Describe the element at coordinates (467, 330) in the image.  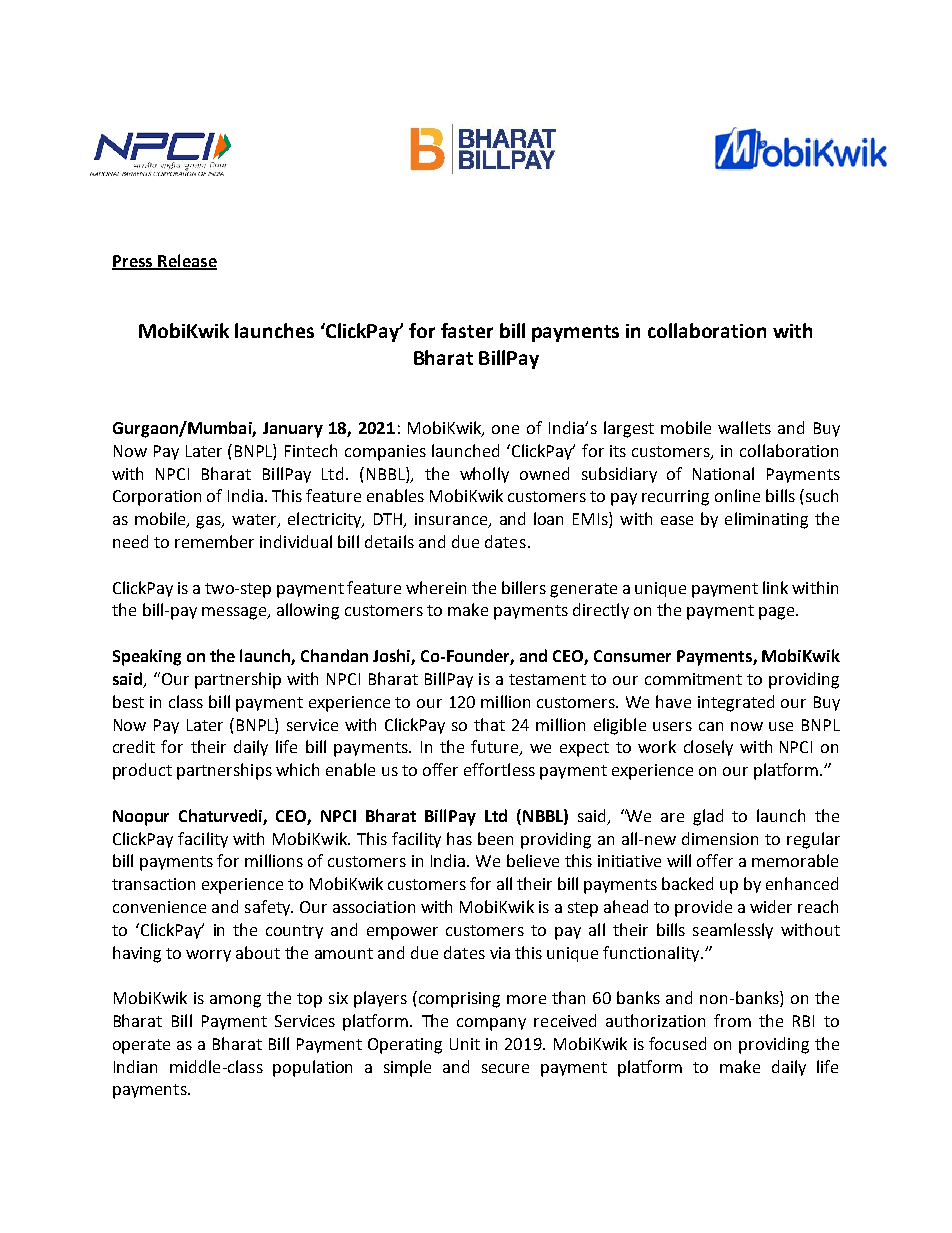
I see `faster` at that location.
